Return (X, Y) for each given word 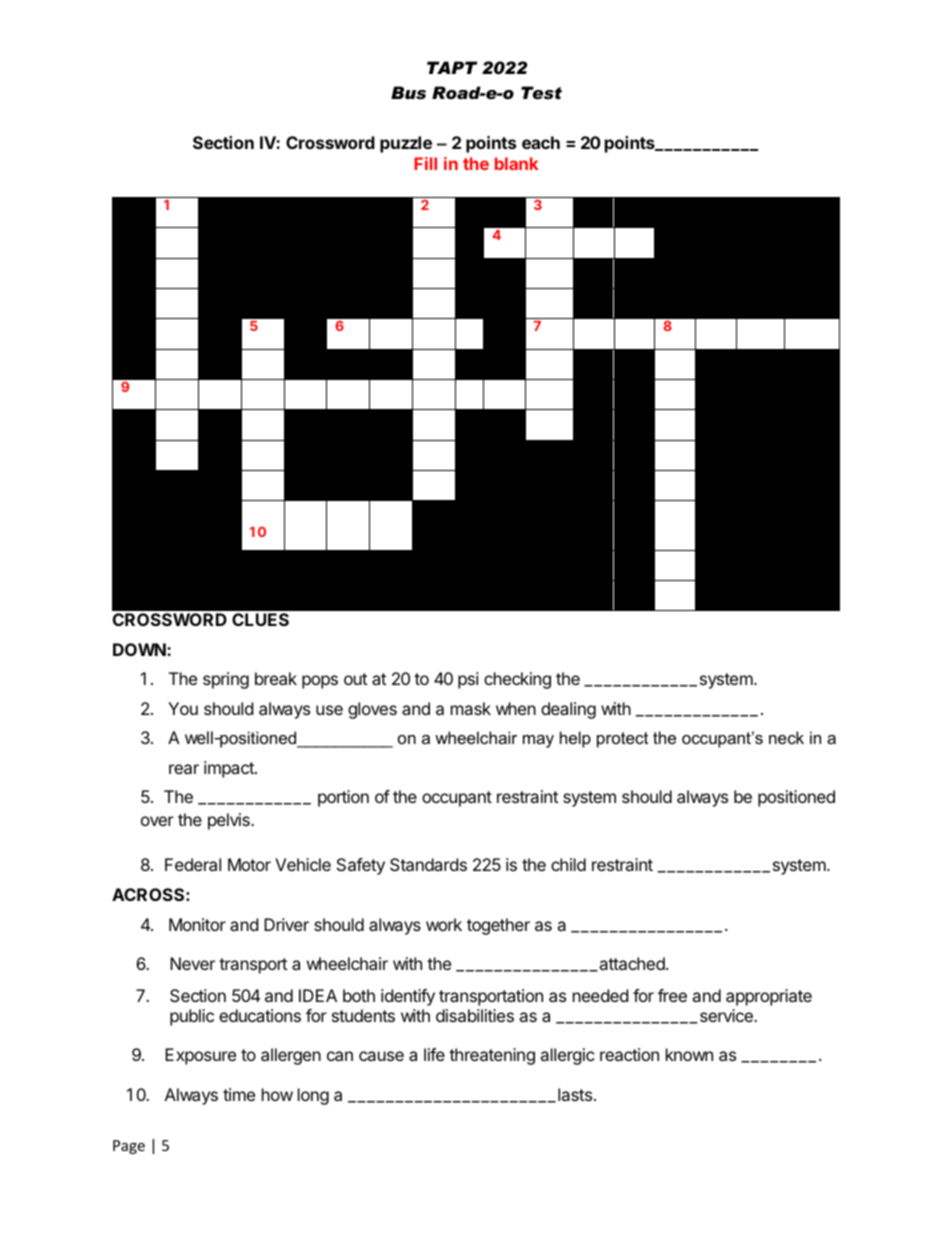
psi (468, 680)
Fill (425, 163)
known (689, 1054)
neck (786, 737)
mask (471, 708)
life (434, 1054)
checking (517, 680)
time (239, 1094)
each (541, 142)
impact (230, 769)
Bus (408, 93)
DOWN (140, 649)
